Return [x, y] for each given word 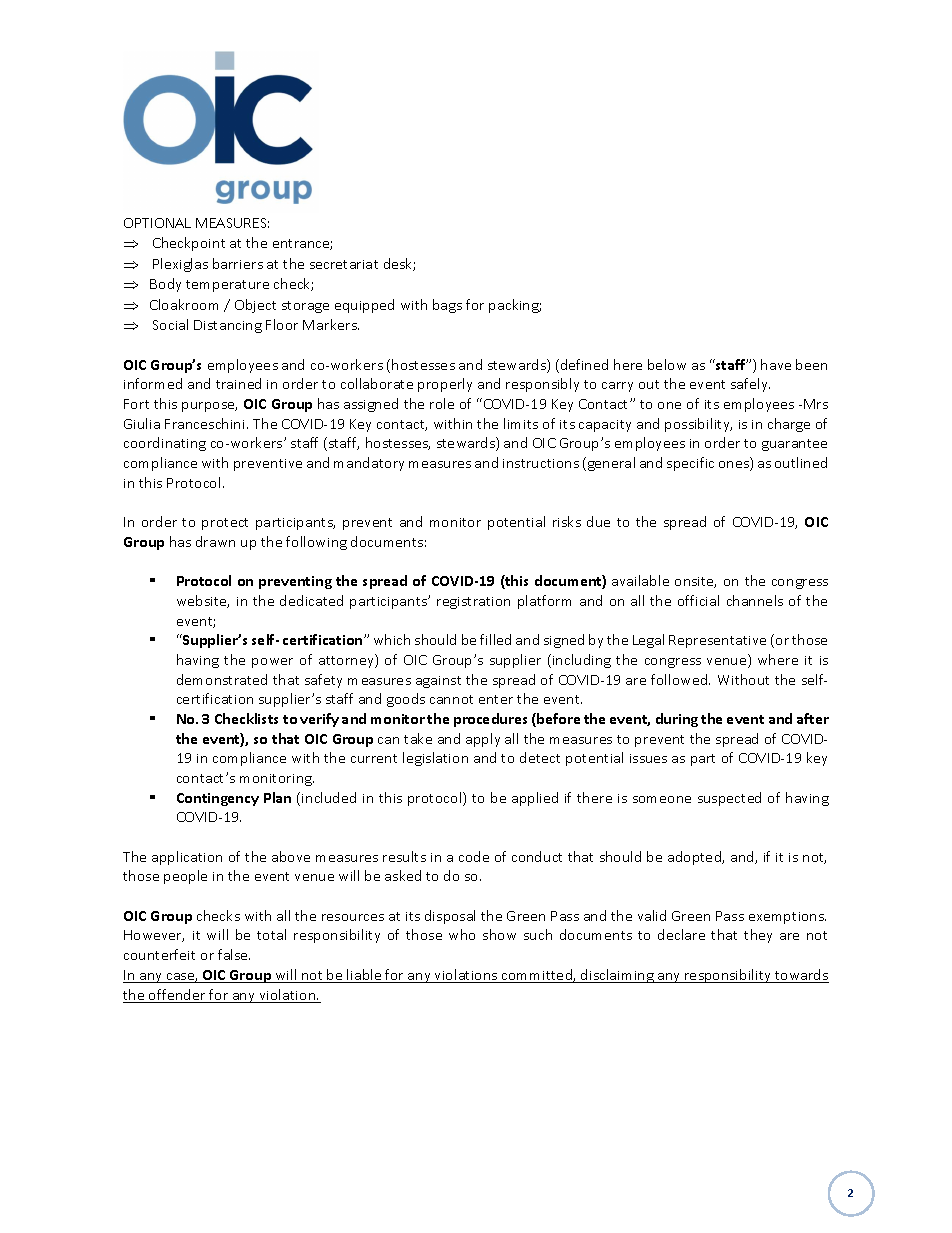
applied [535, 799]
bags [447, 306]
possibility [698, 425]
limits [521, 423]
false [234, 954]
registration [473, 603]
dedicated [311, 600]
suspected [729, 799]
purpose [209, 407]
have [776, 364]
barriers [238, 263]
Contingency [218, 799]
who [462, 934]
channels [755, 600]
